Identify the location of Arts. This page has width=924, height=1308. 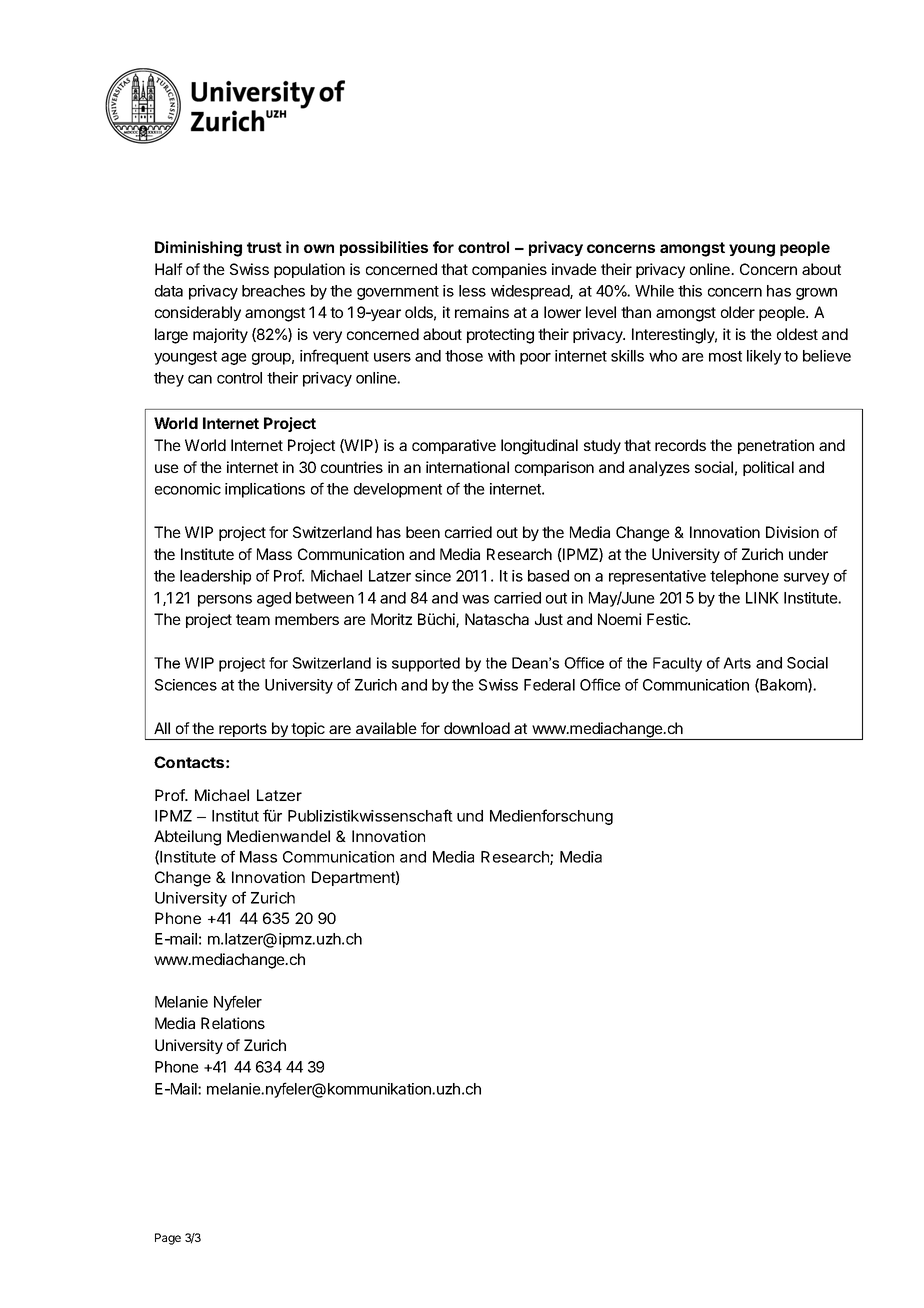
(737, 663).
